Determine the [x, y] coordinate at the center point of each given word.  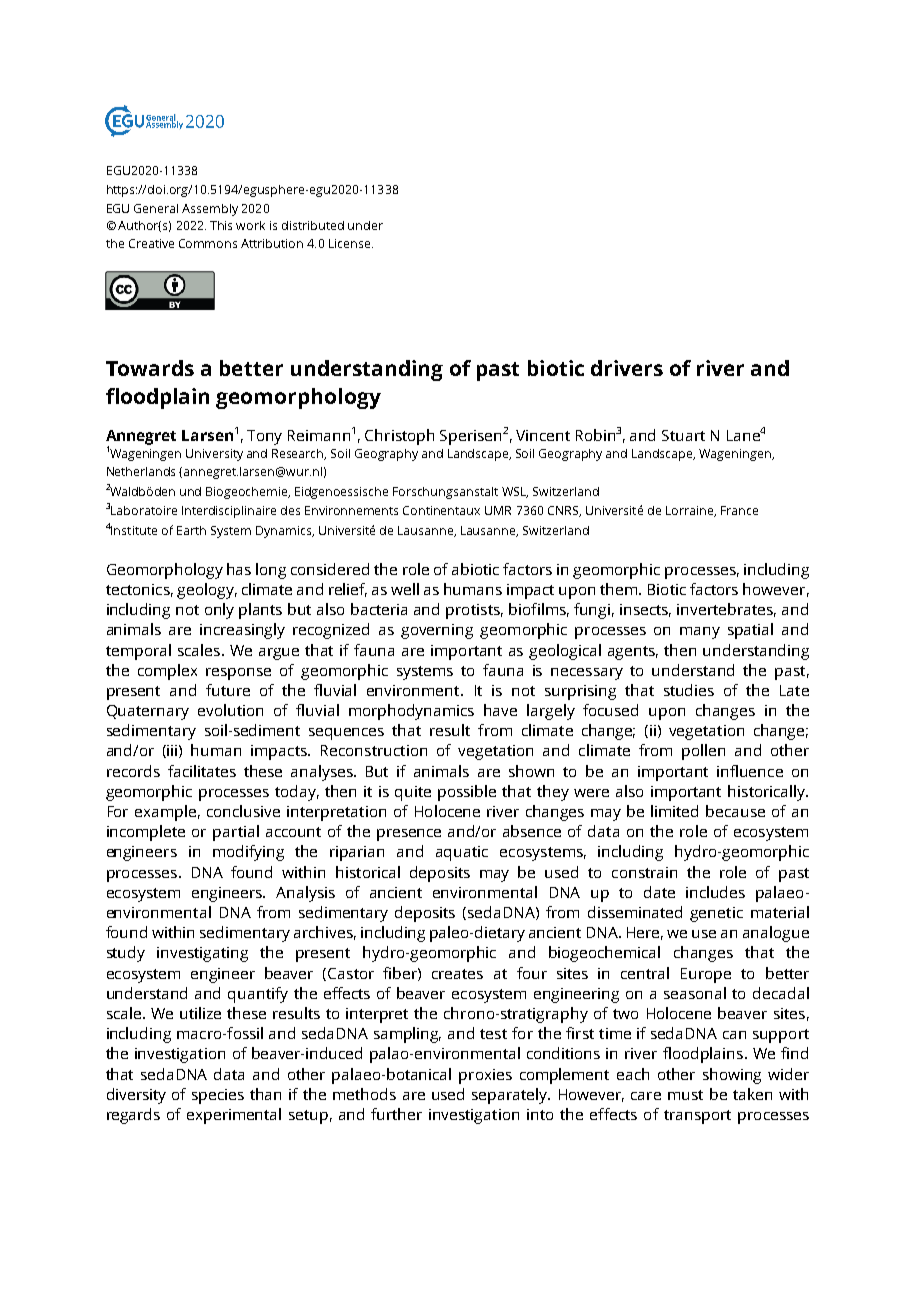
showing [732, 1076]
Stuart [683, 435]
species [218, 1096]
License [351, 243]
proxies [485, 1076]
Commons [208, 243]
